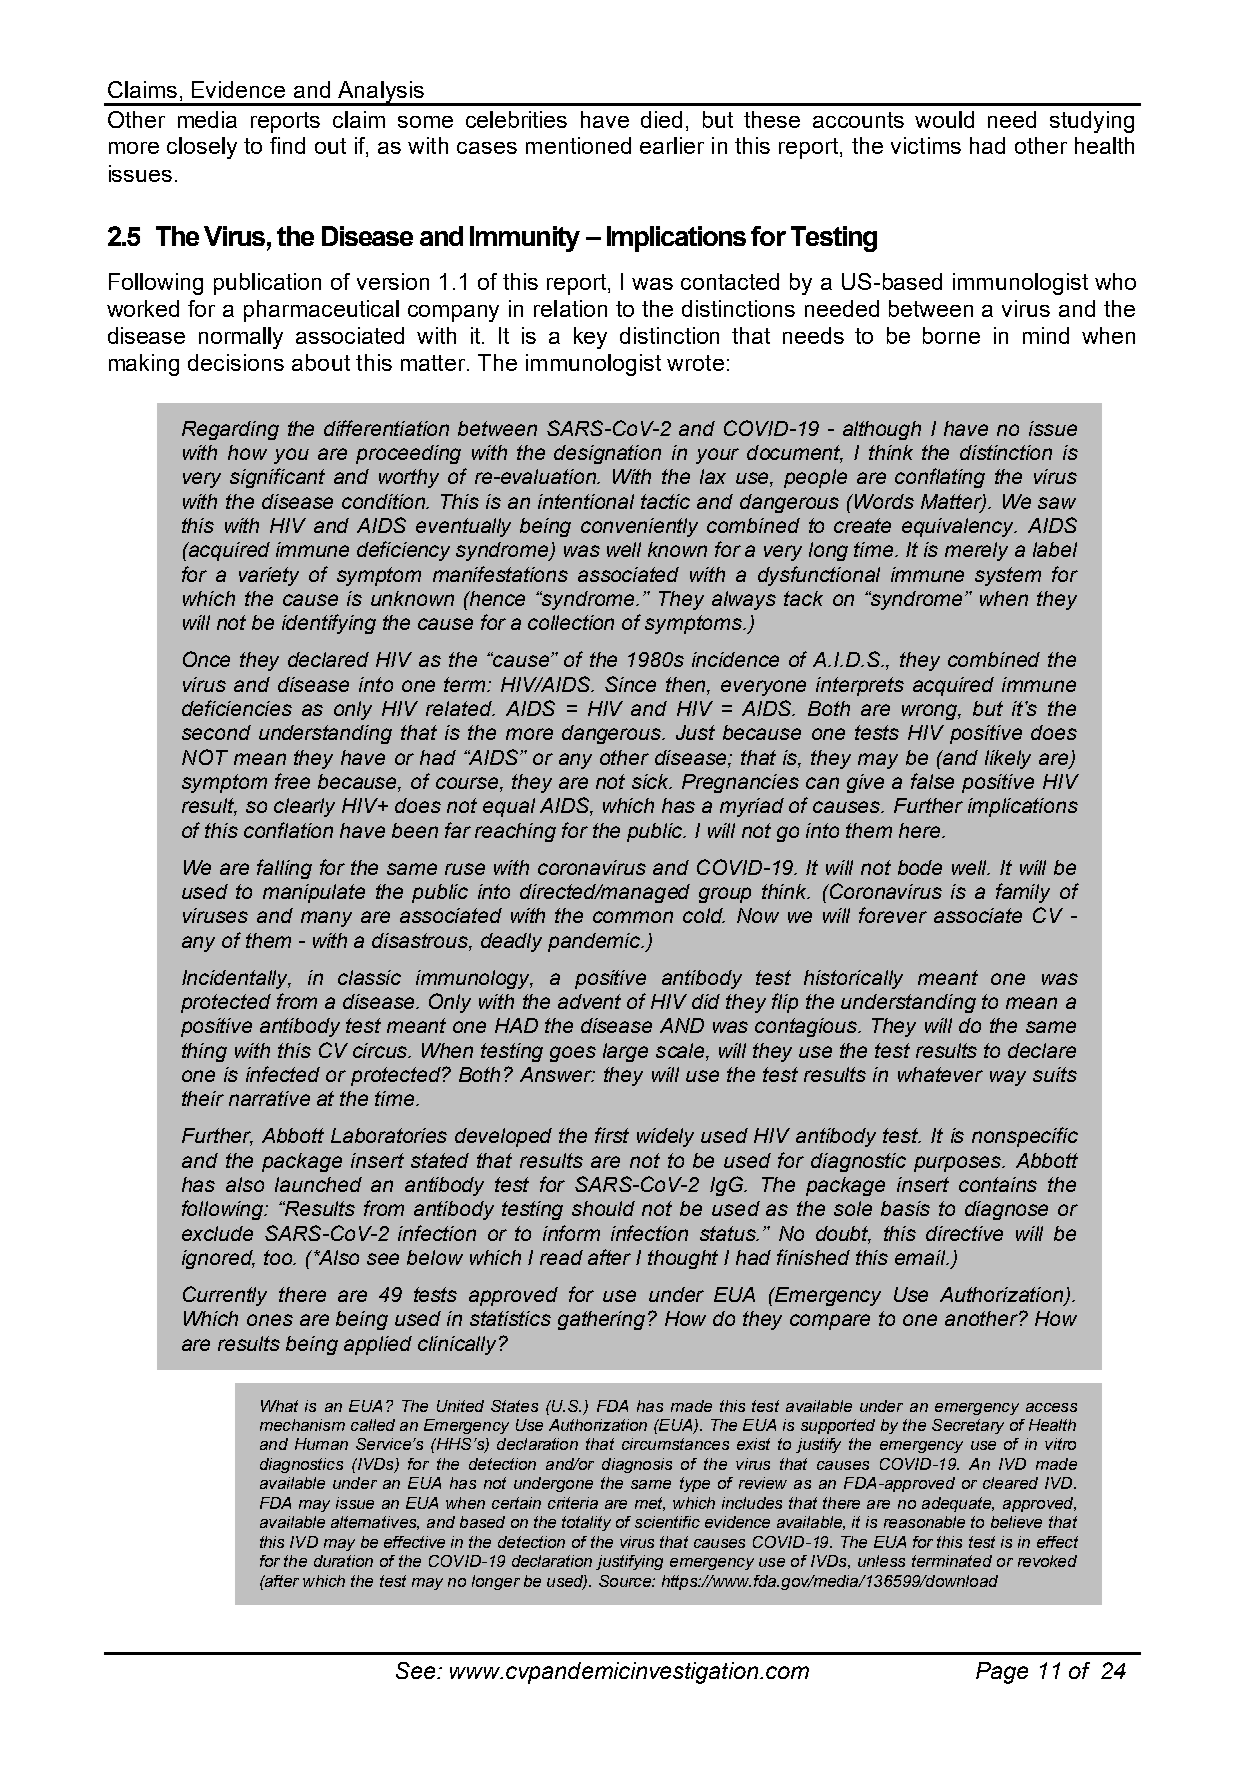 This screenshot has width=1259, height=1780. What do you see at coordinates (279, 1257) in the screenshot?
I see `too` at bounding box center [279, 1257].
